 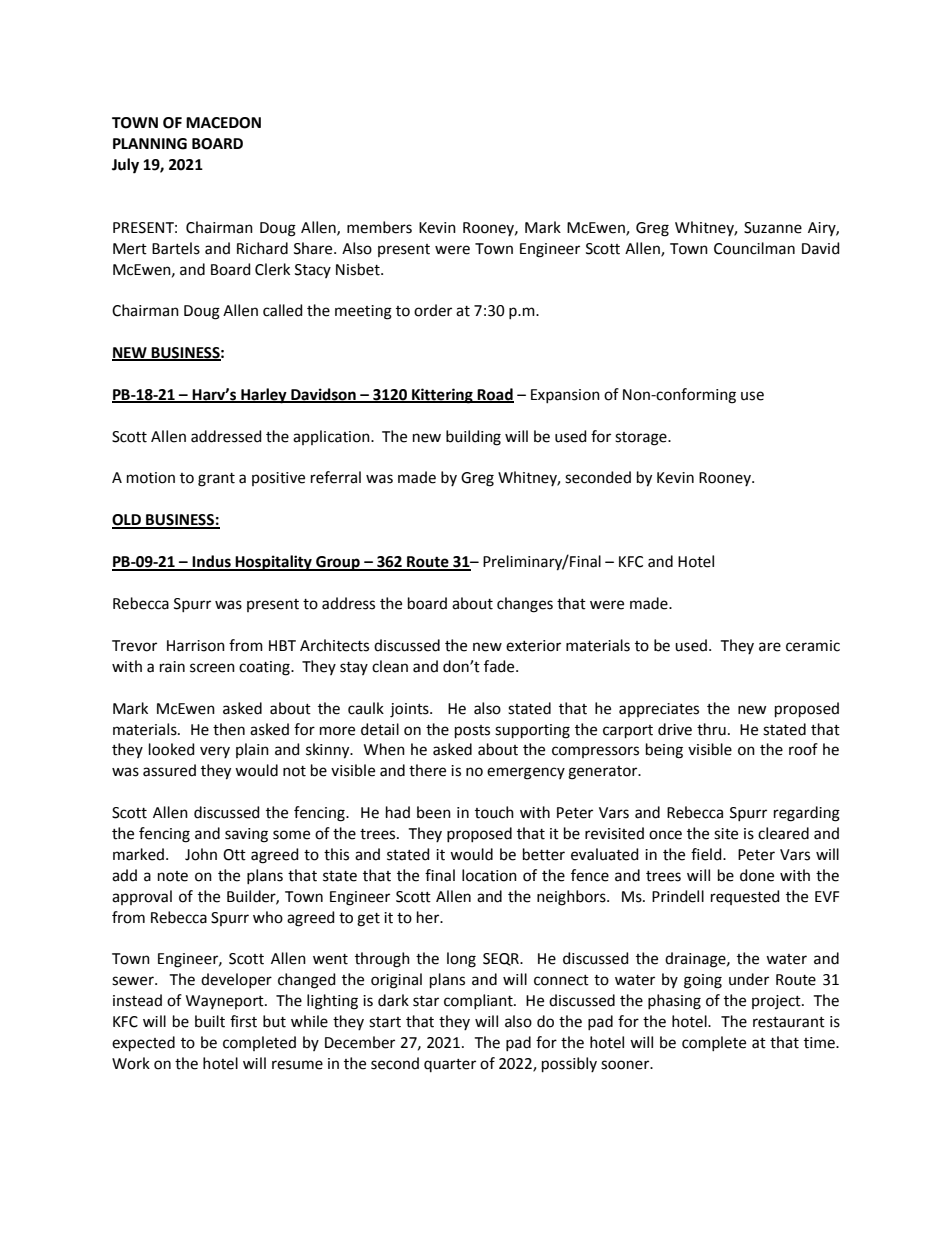 I want to click on appreciates, so click(x=659, y=710).
